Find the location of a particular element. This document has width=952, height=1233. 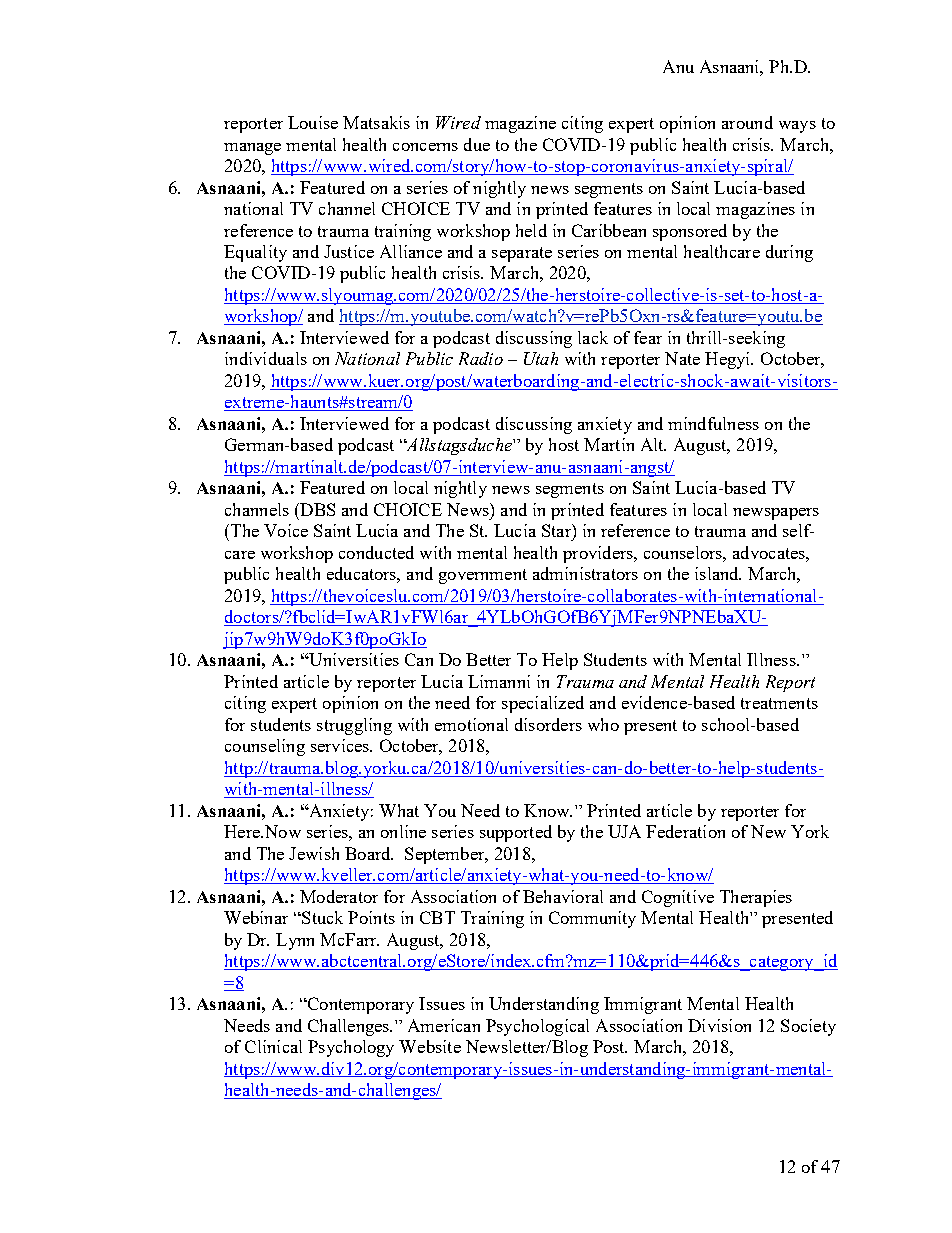

Psychology is located at coordinates (351, 1048).
